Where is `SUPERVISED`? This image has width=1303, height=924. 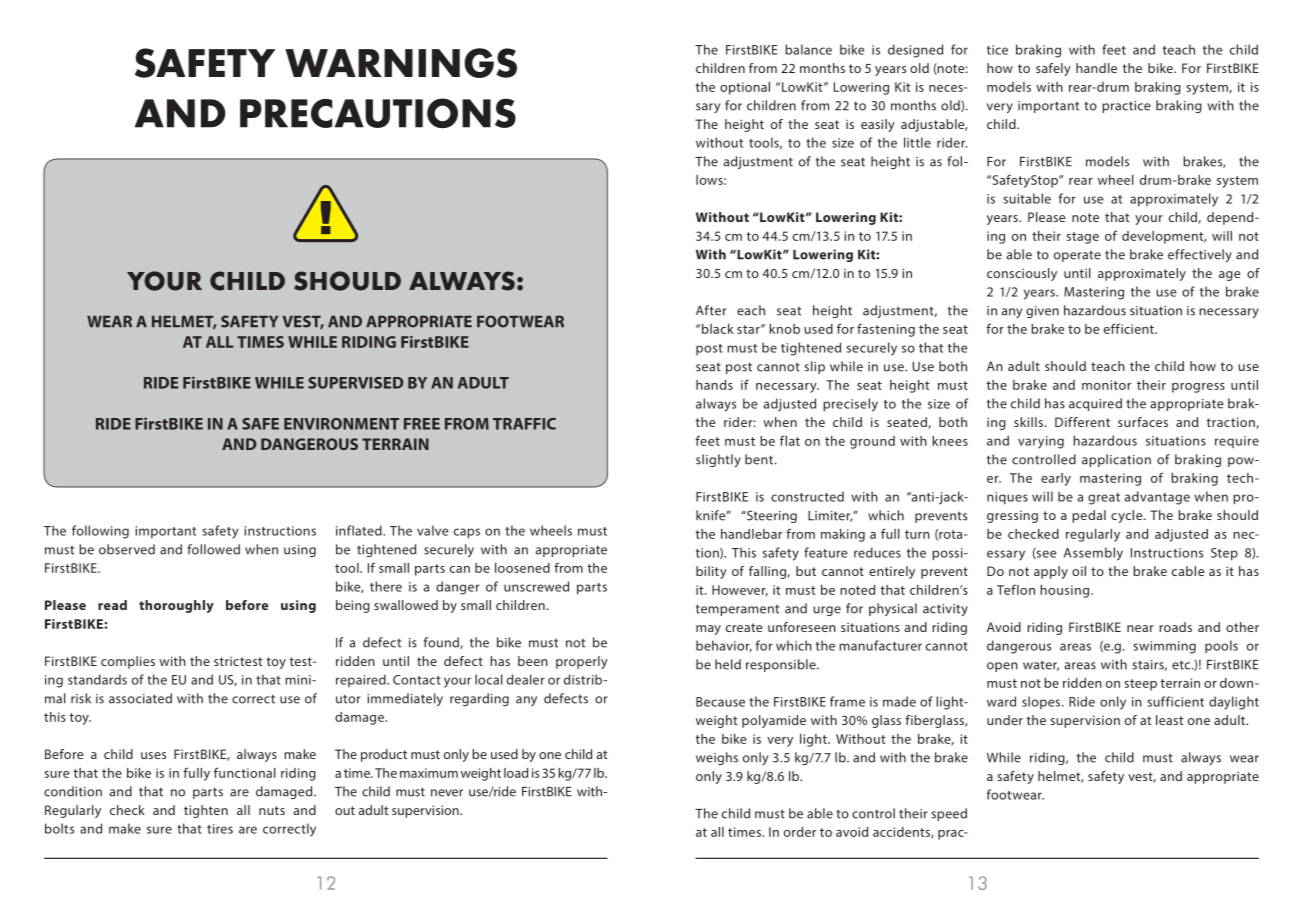 SUPERVISED is located at coordinates (355, 383).
